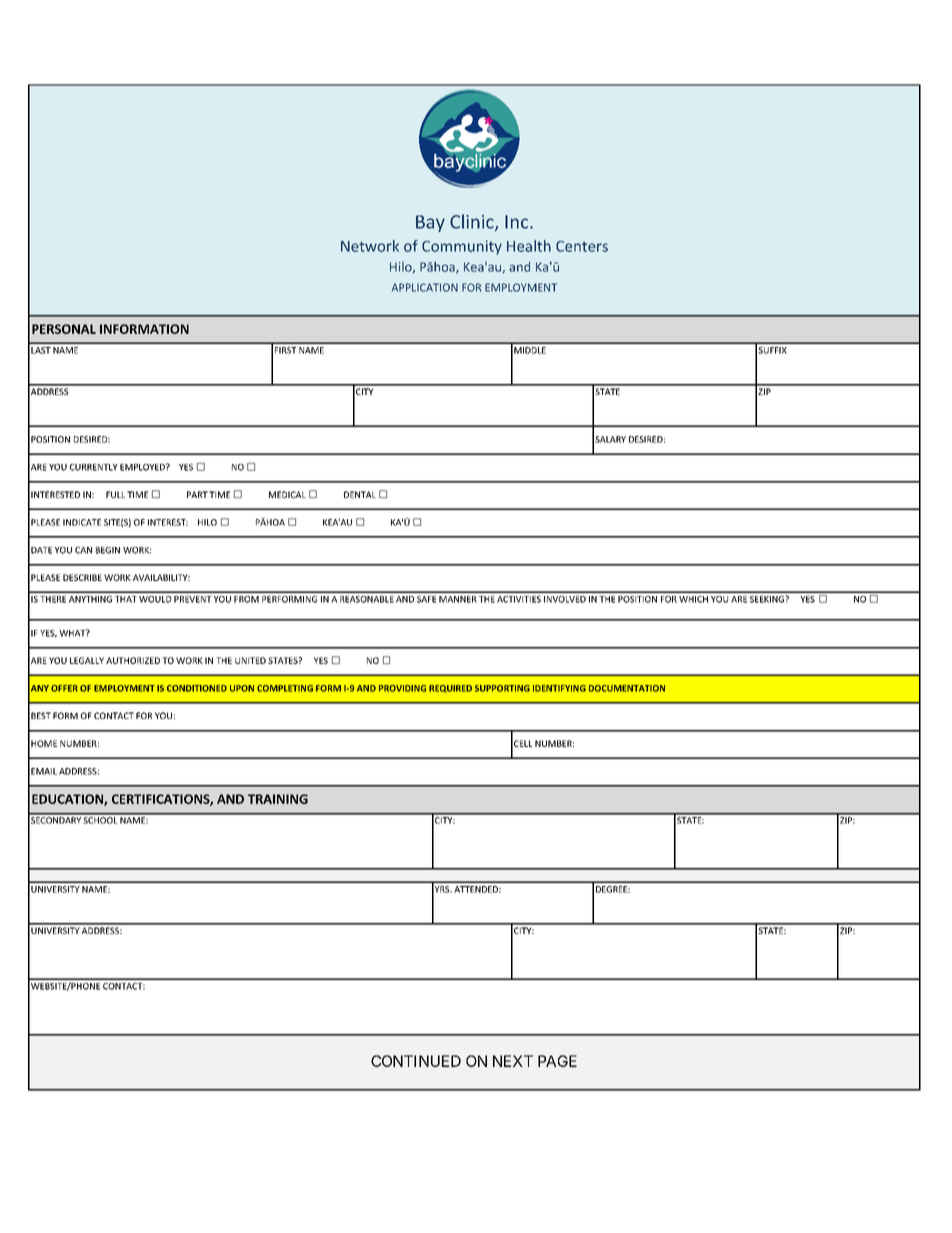  Describe the element at coordinates (513, 1061) in the screenshot. I see `NEXT` at that location.
